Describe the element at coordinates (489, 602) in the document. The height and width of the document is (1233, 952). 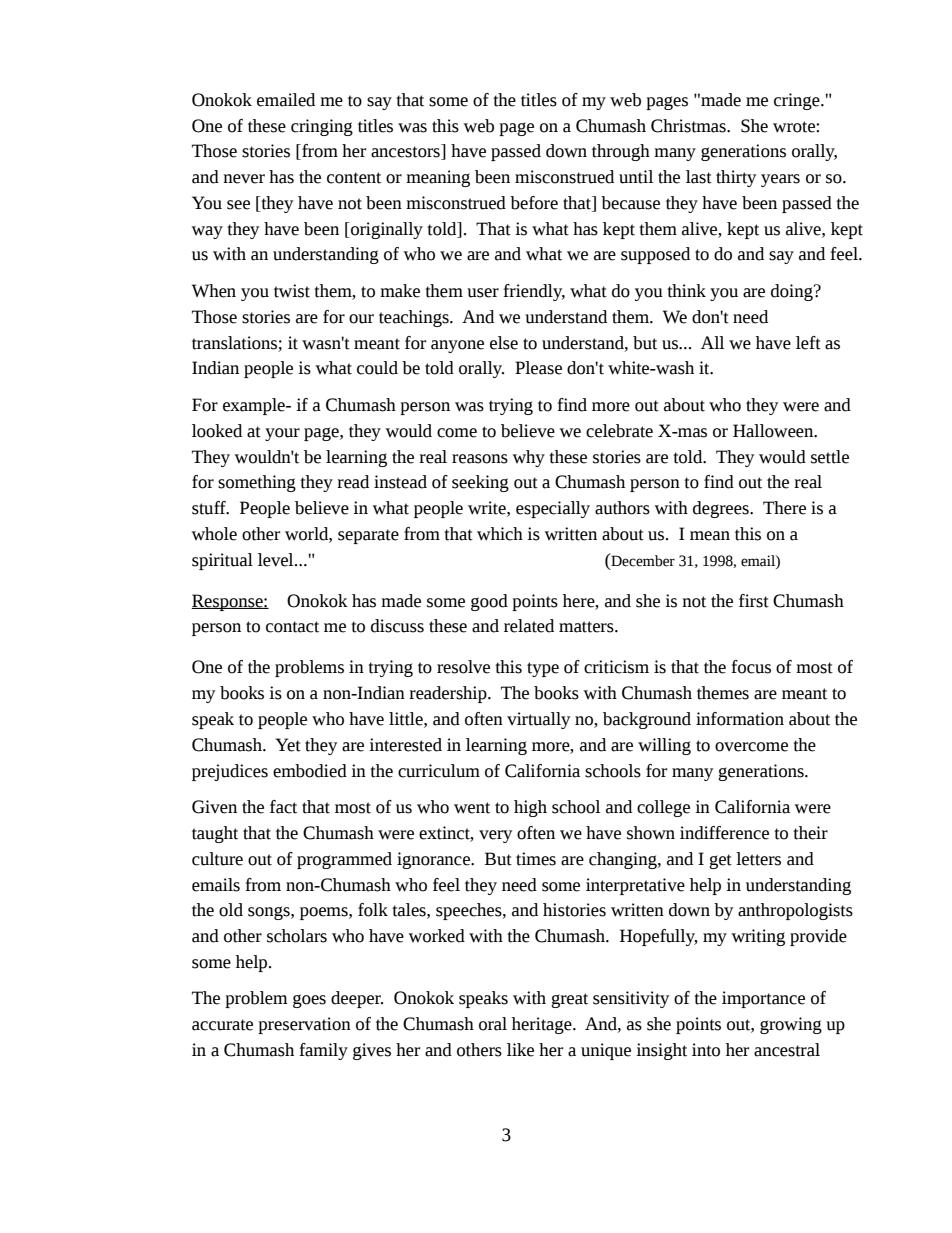
I see `good` at that location.
